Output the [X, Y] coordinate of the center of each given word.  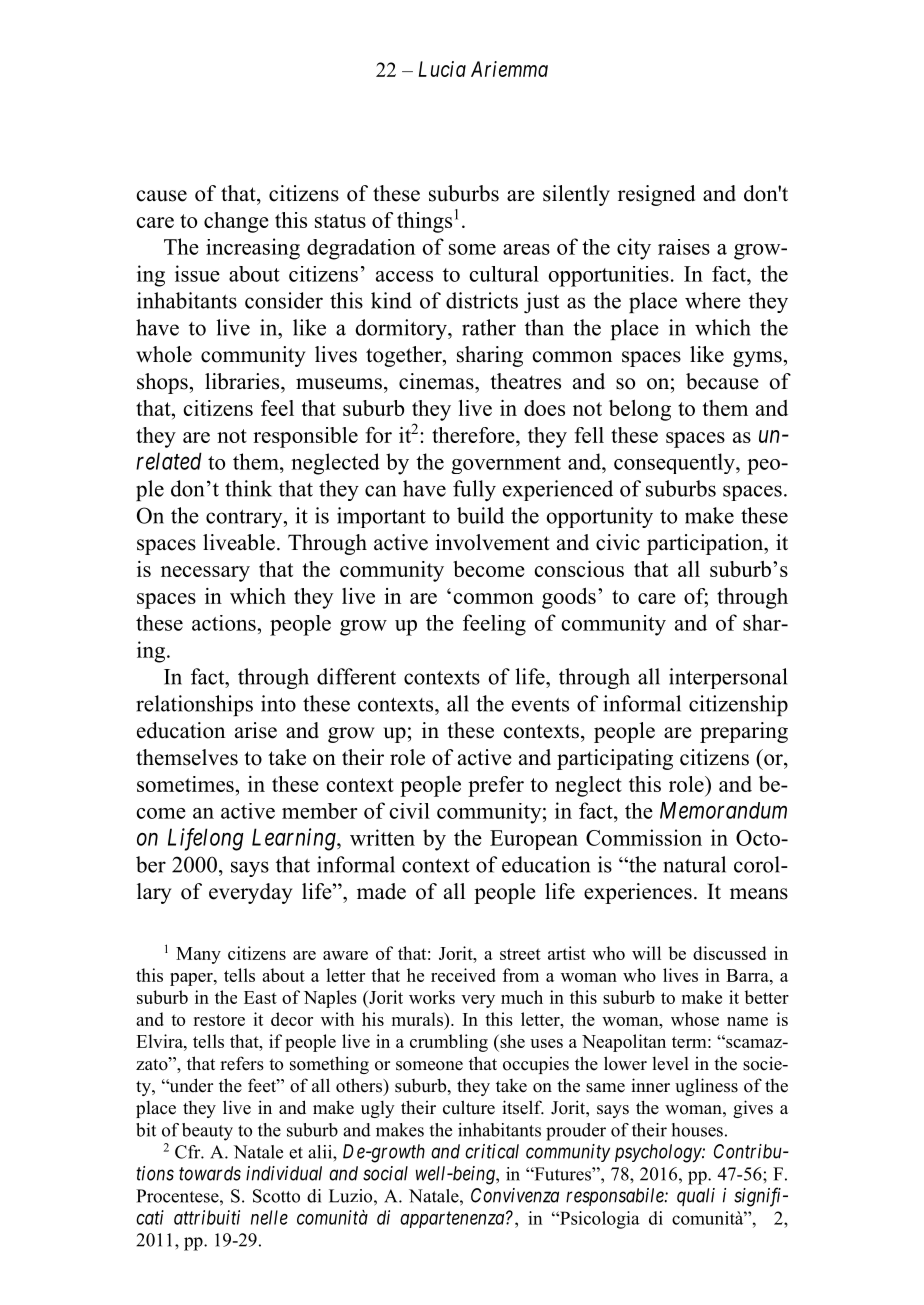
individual [284, 1173]
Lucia [442, 69]
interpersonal [728, 678]
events [540, 705]
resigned [656, 195]
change [236, 222]
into [278, 703]
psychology [659, 1153]
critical [492, 1151]
